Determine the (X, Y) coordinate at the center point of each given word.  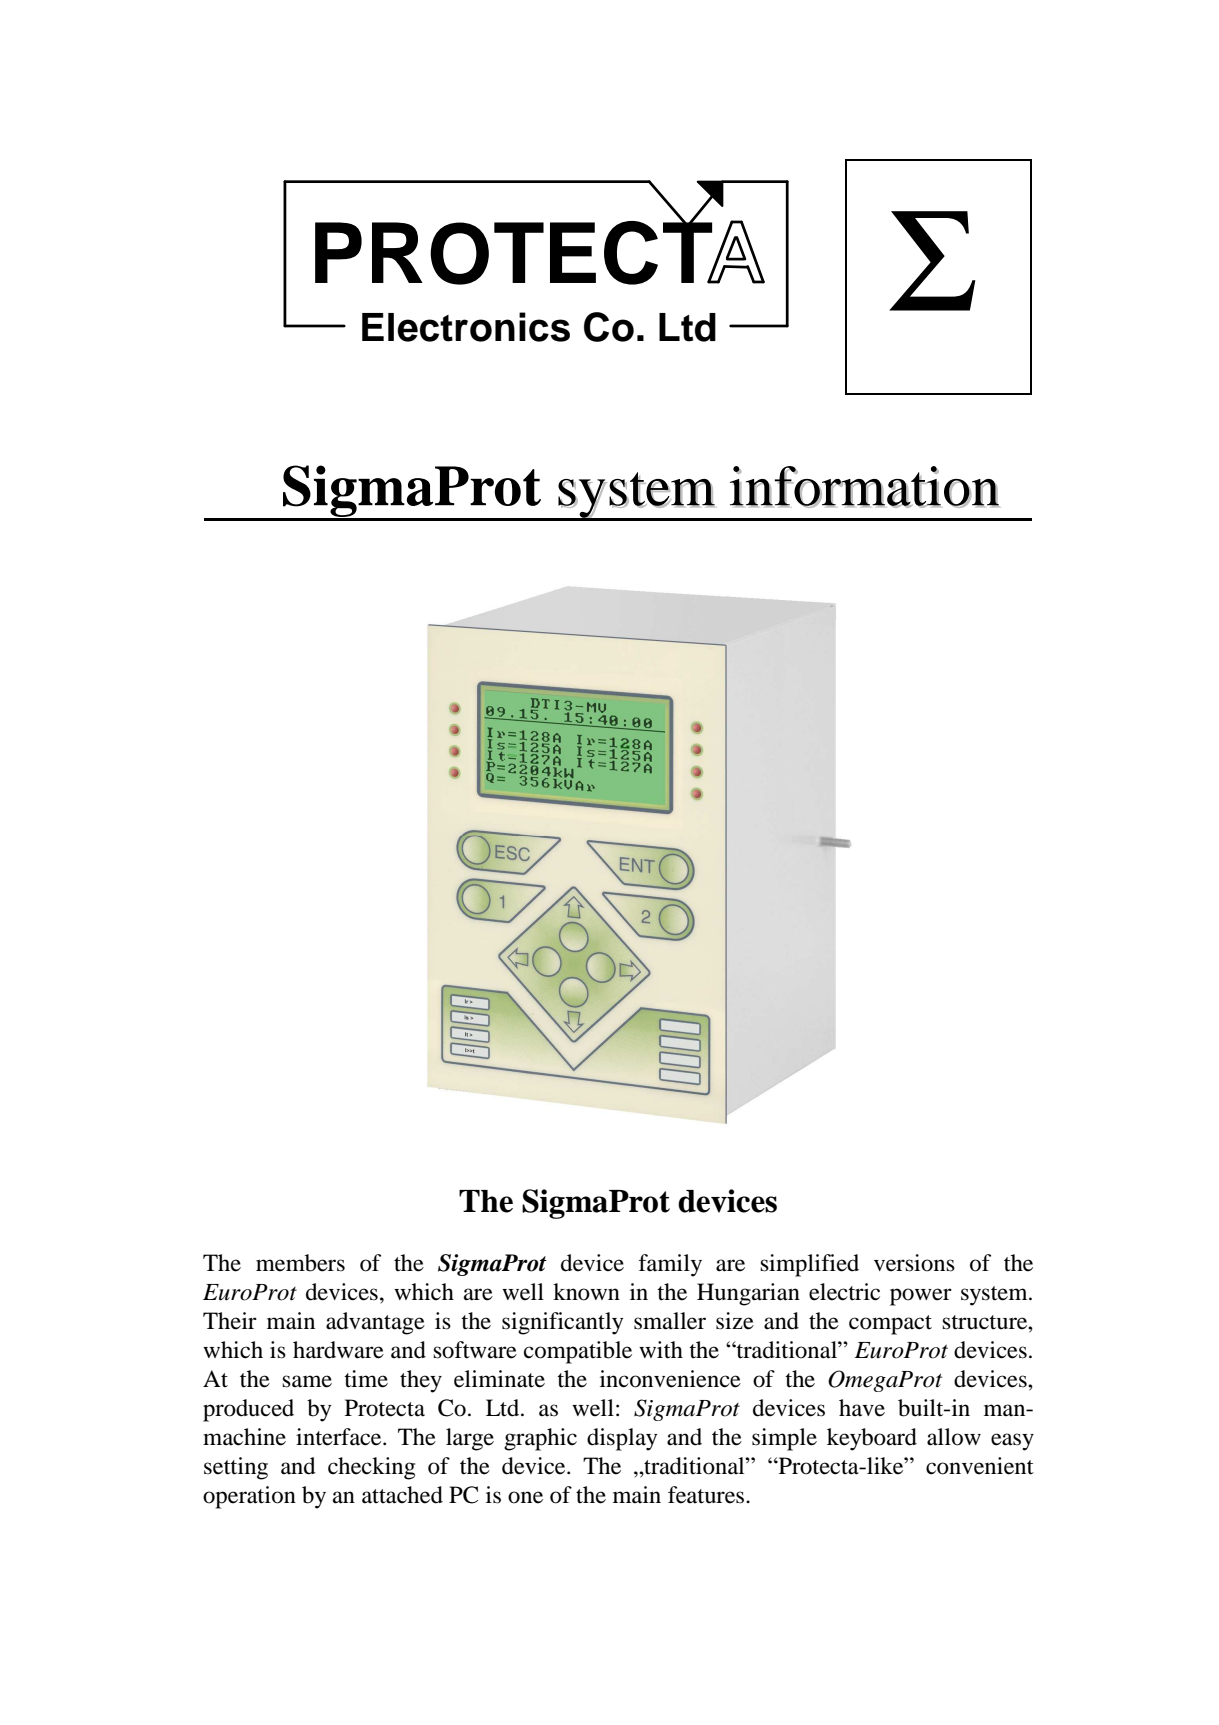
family (670, 1265)
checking (371, 1468)
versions (914, 1263)
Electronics (466, 327)
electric (844, 1292)
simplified (809, 1265)
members (300, 1263)
